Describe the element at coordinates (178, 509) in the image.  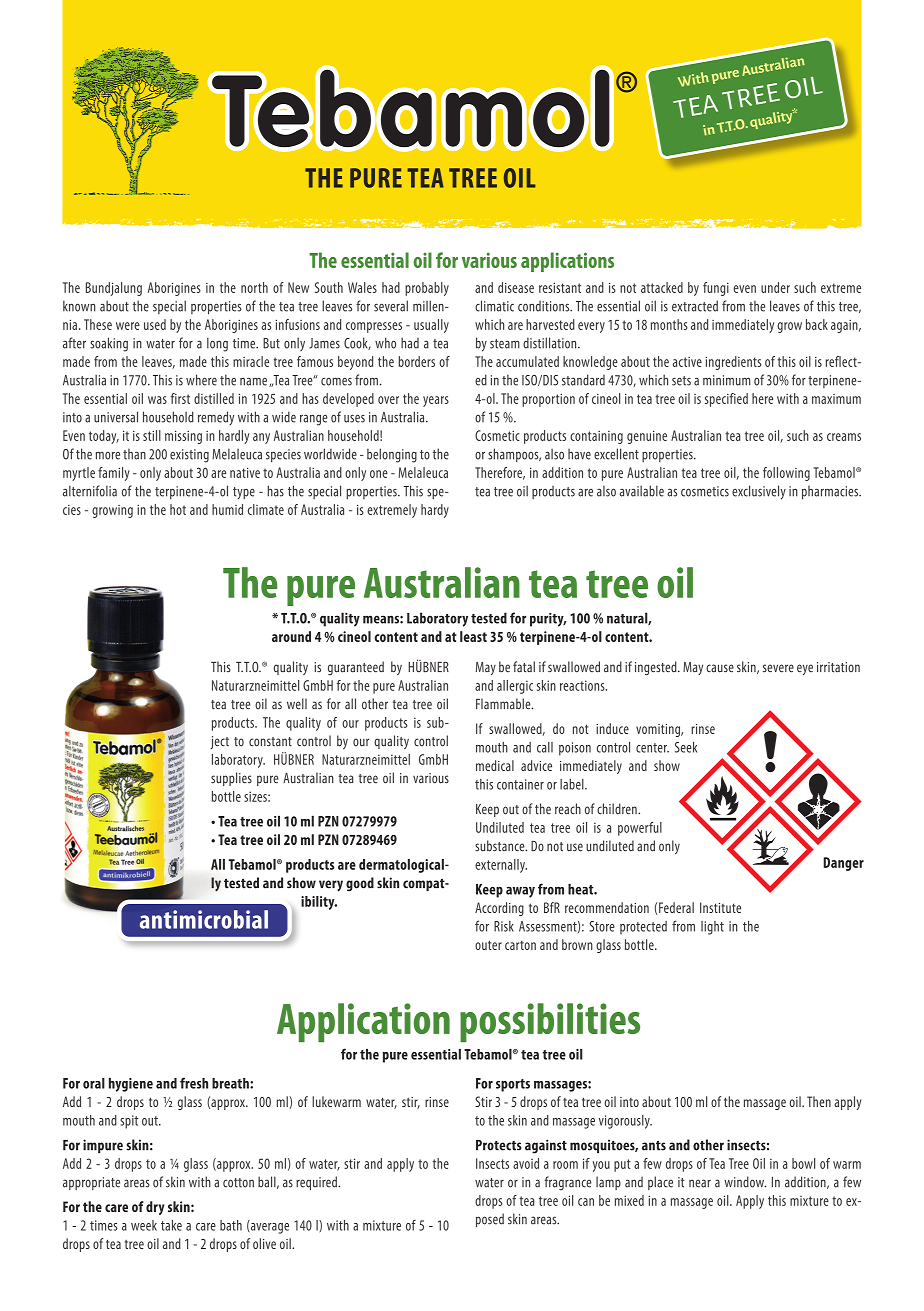
I see `hot` at that location.
